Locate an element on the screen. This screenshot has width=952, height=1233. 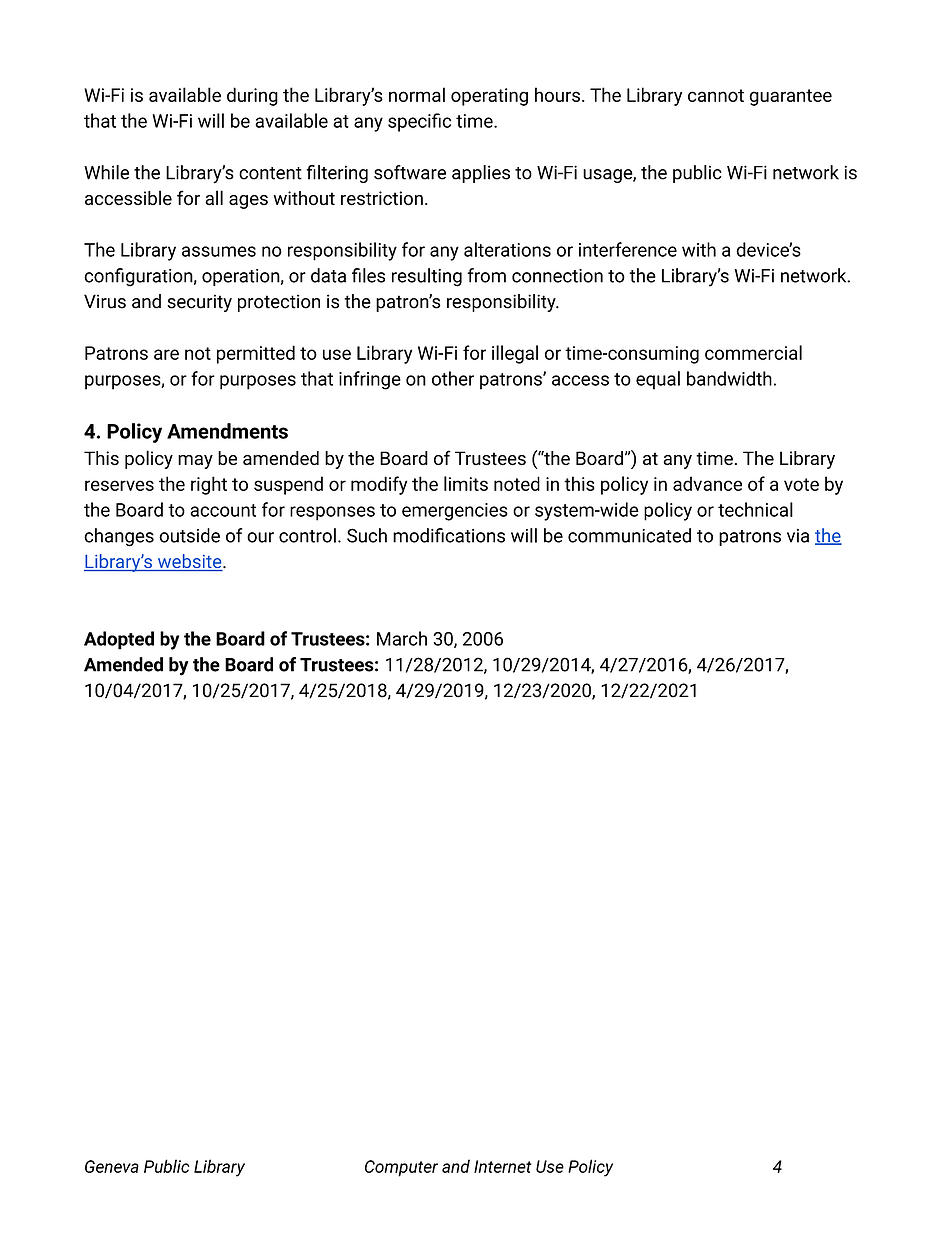
Computer is located at coordinates (401, 1168).
